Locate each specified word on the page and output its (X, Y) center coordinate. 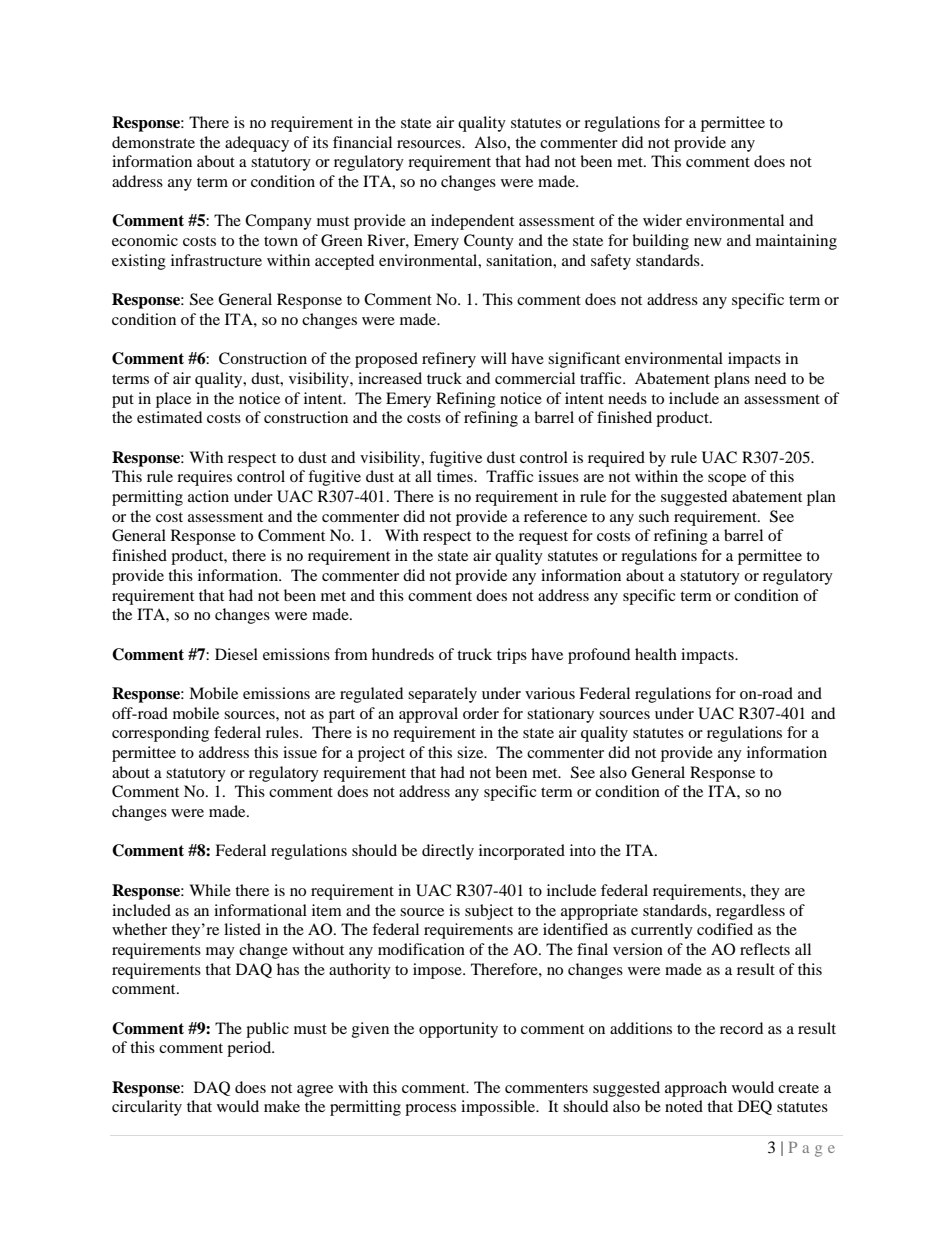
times (456, 476)
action (208, 496)
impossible (499, 1108)
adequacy (257, 144)
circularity (147, 1108)
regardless (750, 912)
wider (662, 220)
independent (472, 222)
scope (727, 480)
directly (448, 852)
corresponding (160, 734)
